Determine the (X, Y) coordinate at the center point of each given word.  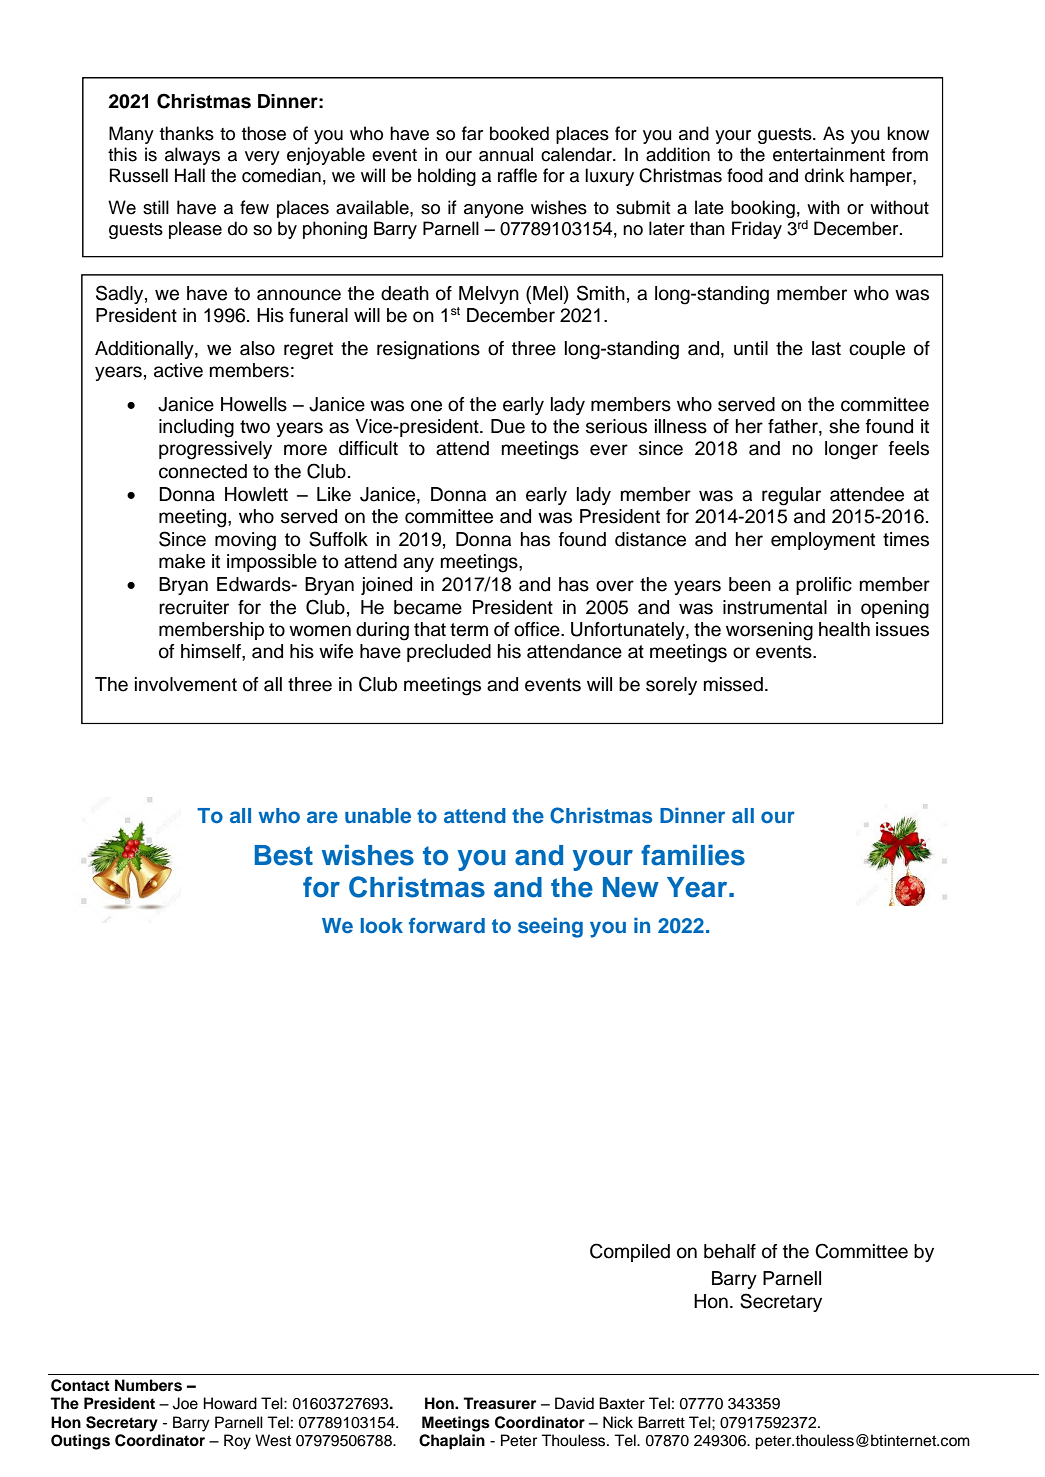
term (469, 630)
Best (284, 855)
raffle (517, 175)
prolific (824, 586)
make (182, 561)
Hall (190, 175)
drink (824, 175)
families (693, 855)
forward (447, 925)
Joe (185, 1403)
